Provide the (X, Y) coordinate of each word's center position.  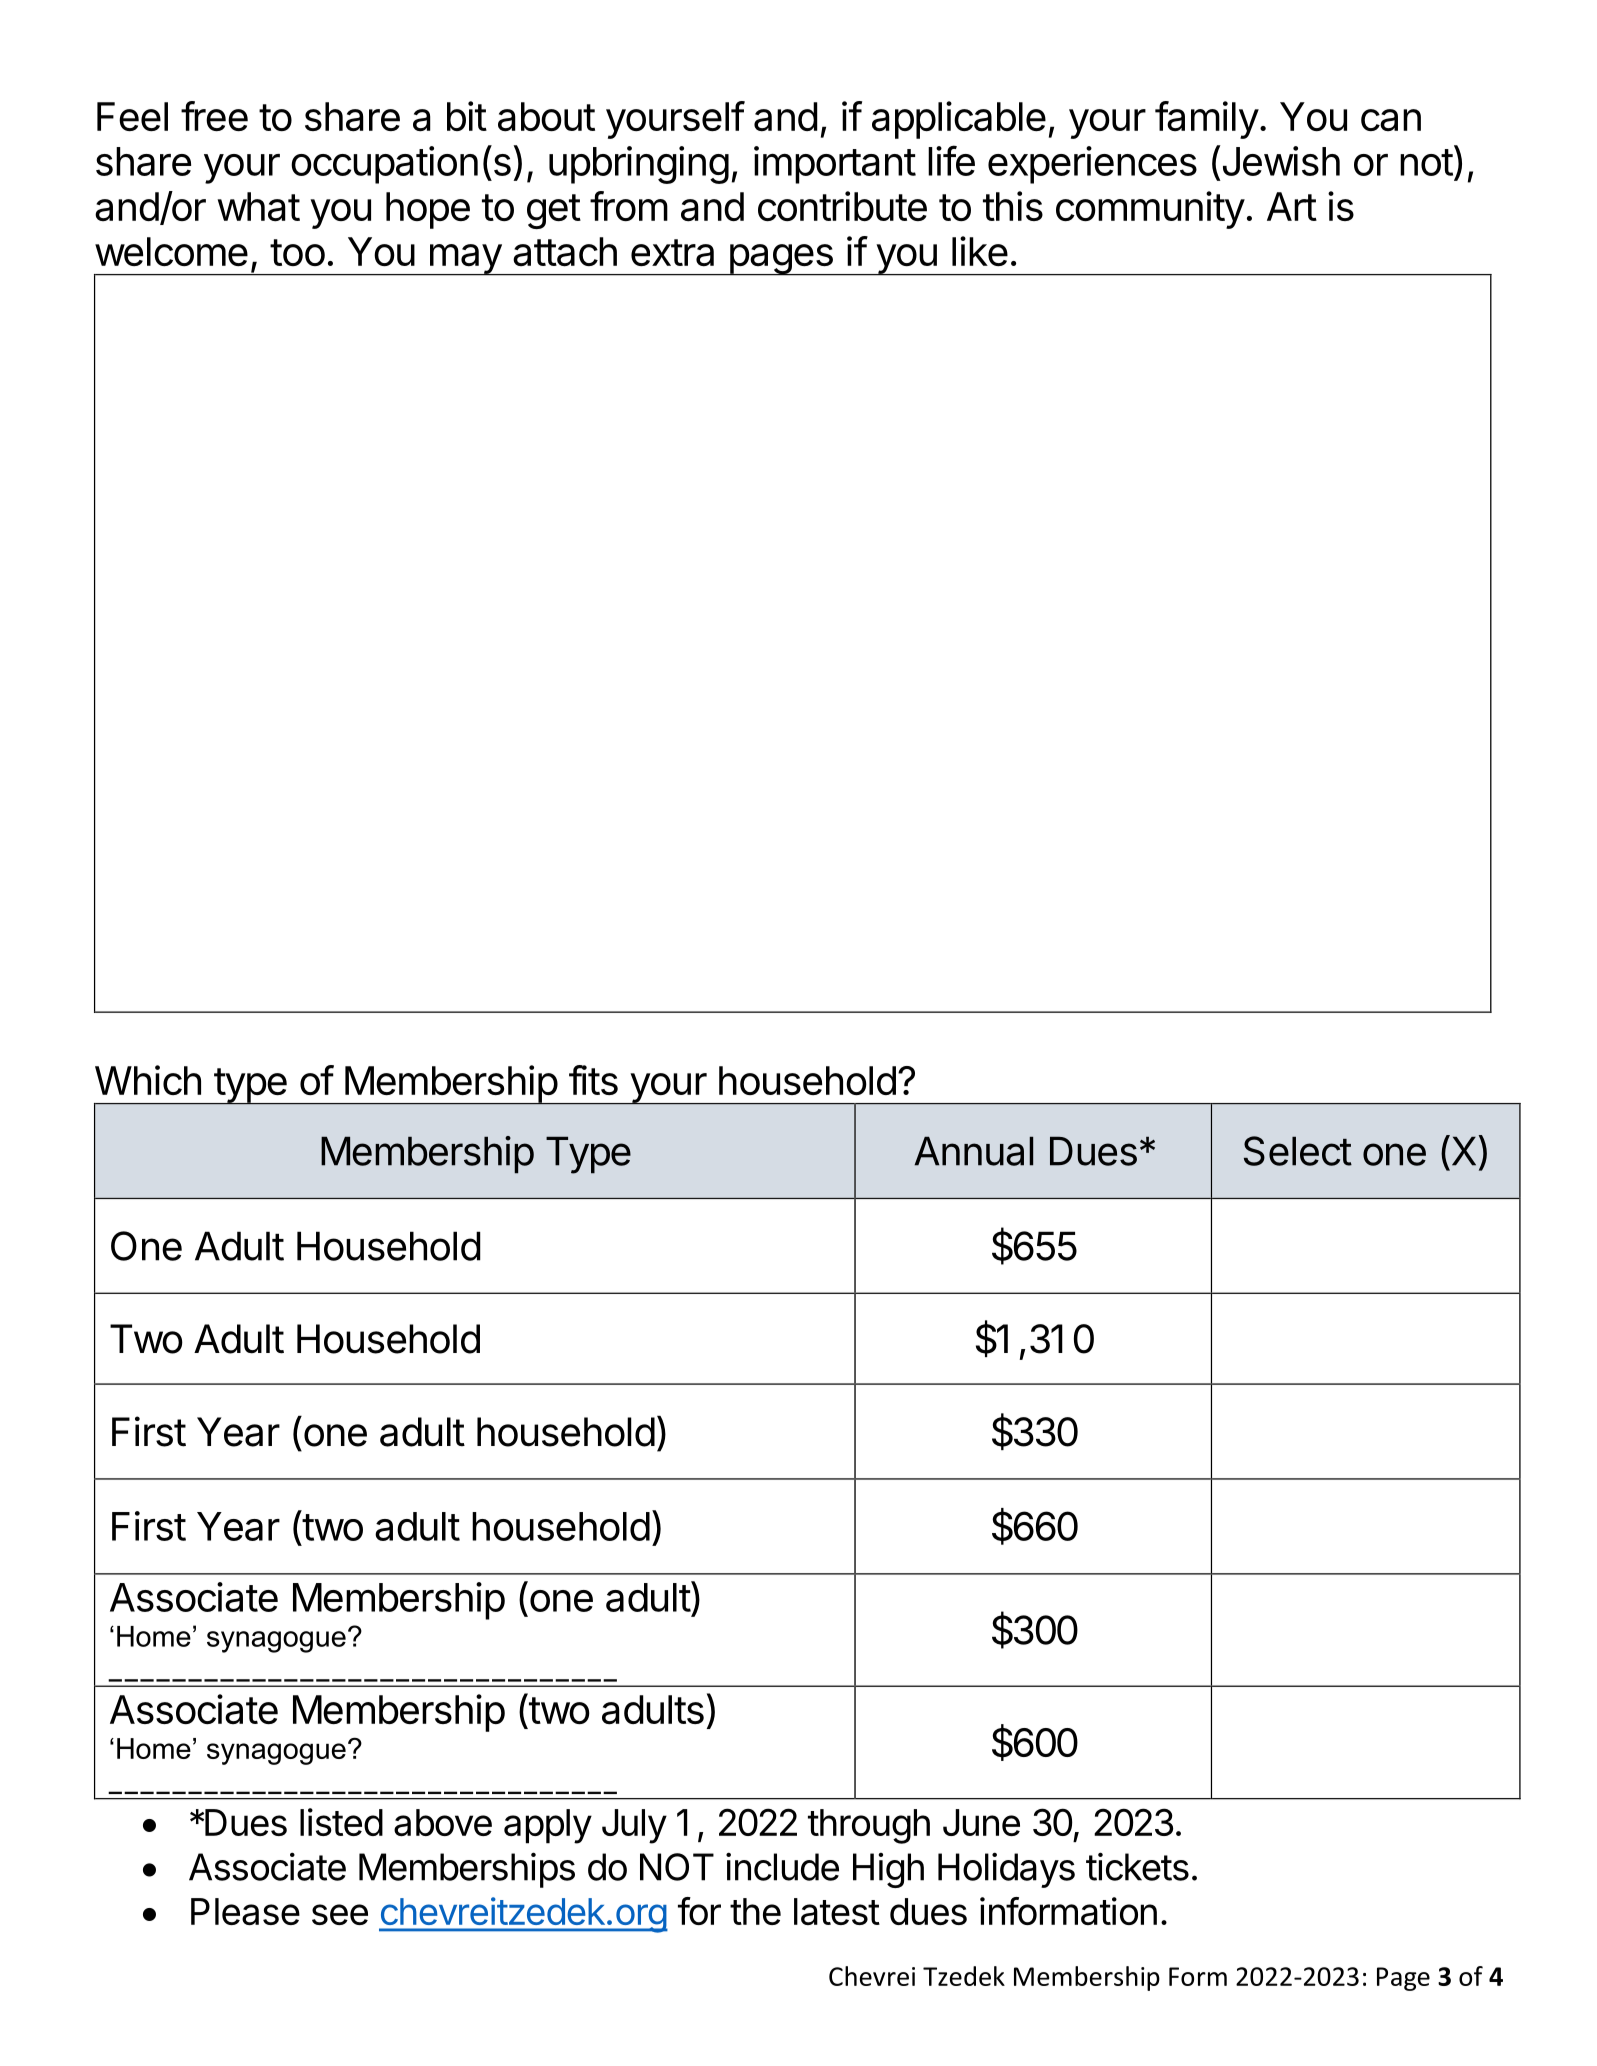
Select (1298, 1151)
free (214, 116)
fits (593, 1080)
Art (1292, 206)
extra (672, 253)
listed (341, 1822)
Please (245, 1911)
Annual (973, 1151)
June (981, 1822)
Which (148, 1080)
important (835, 165)
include (782, 1866)
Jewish (1279, 162)
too (297, 252)
